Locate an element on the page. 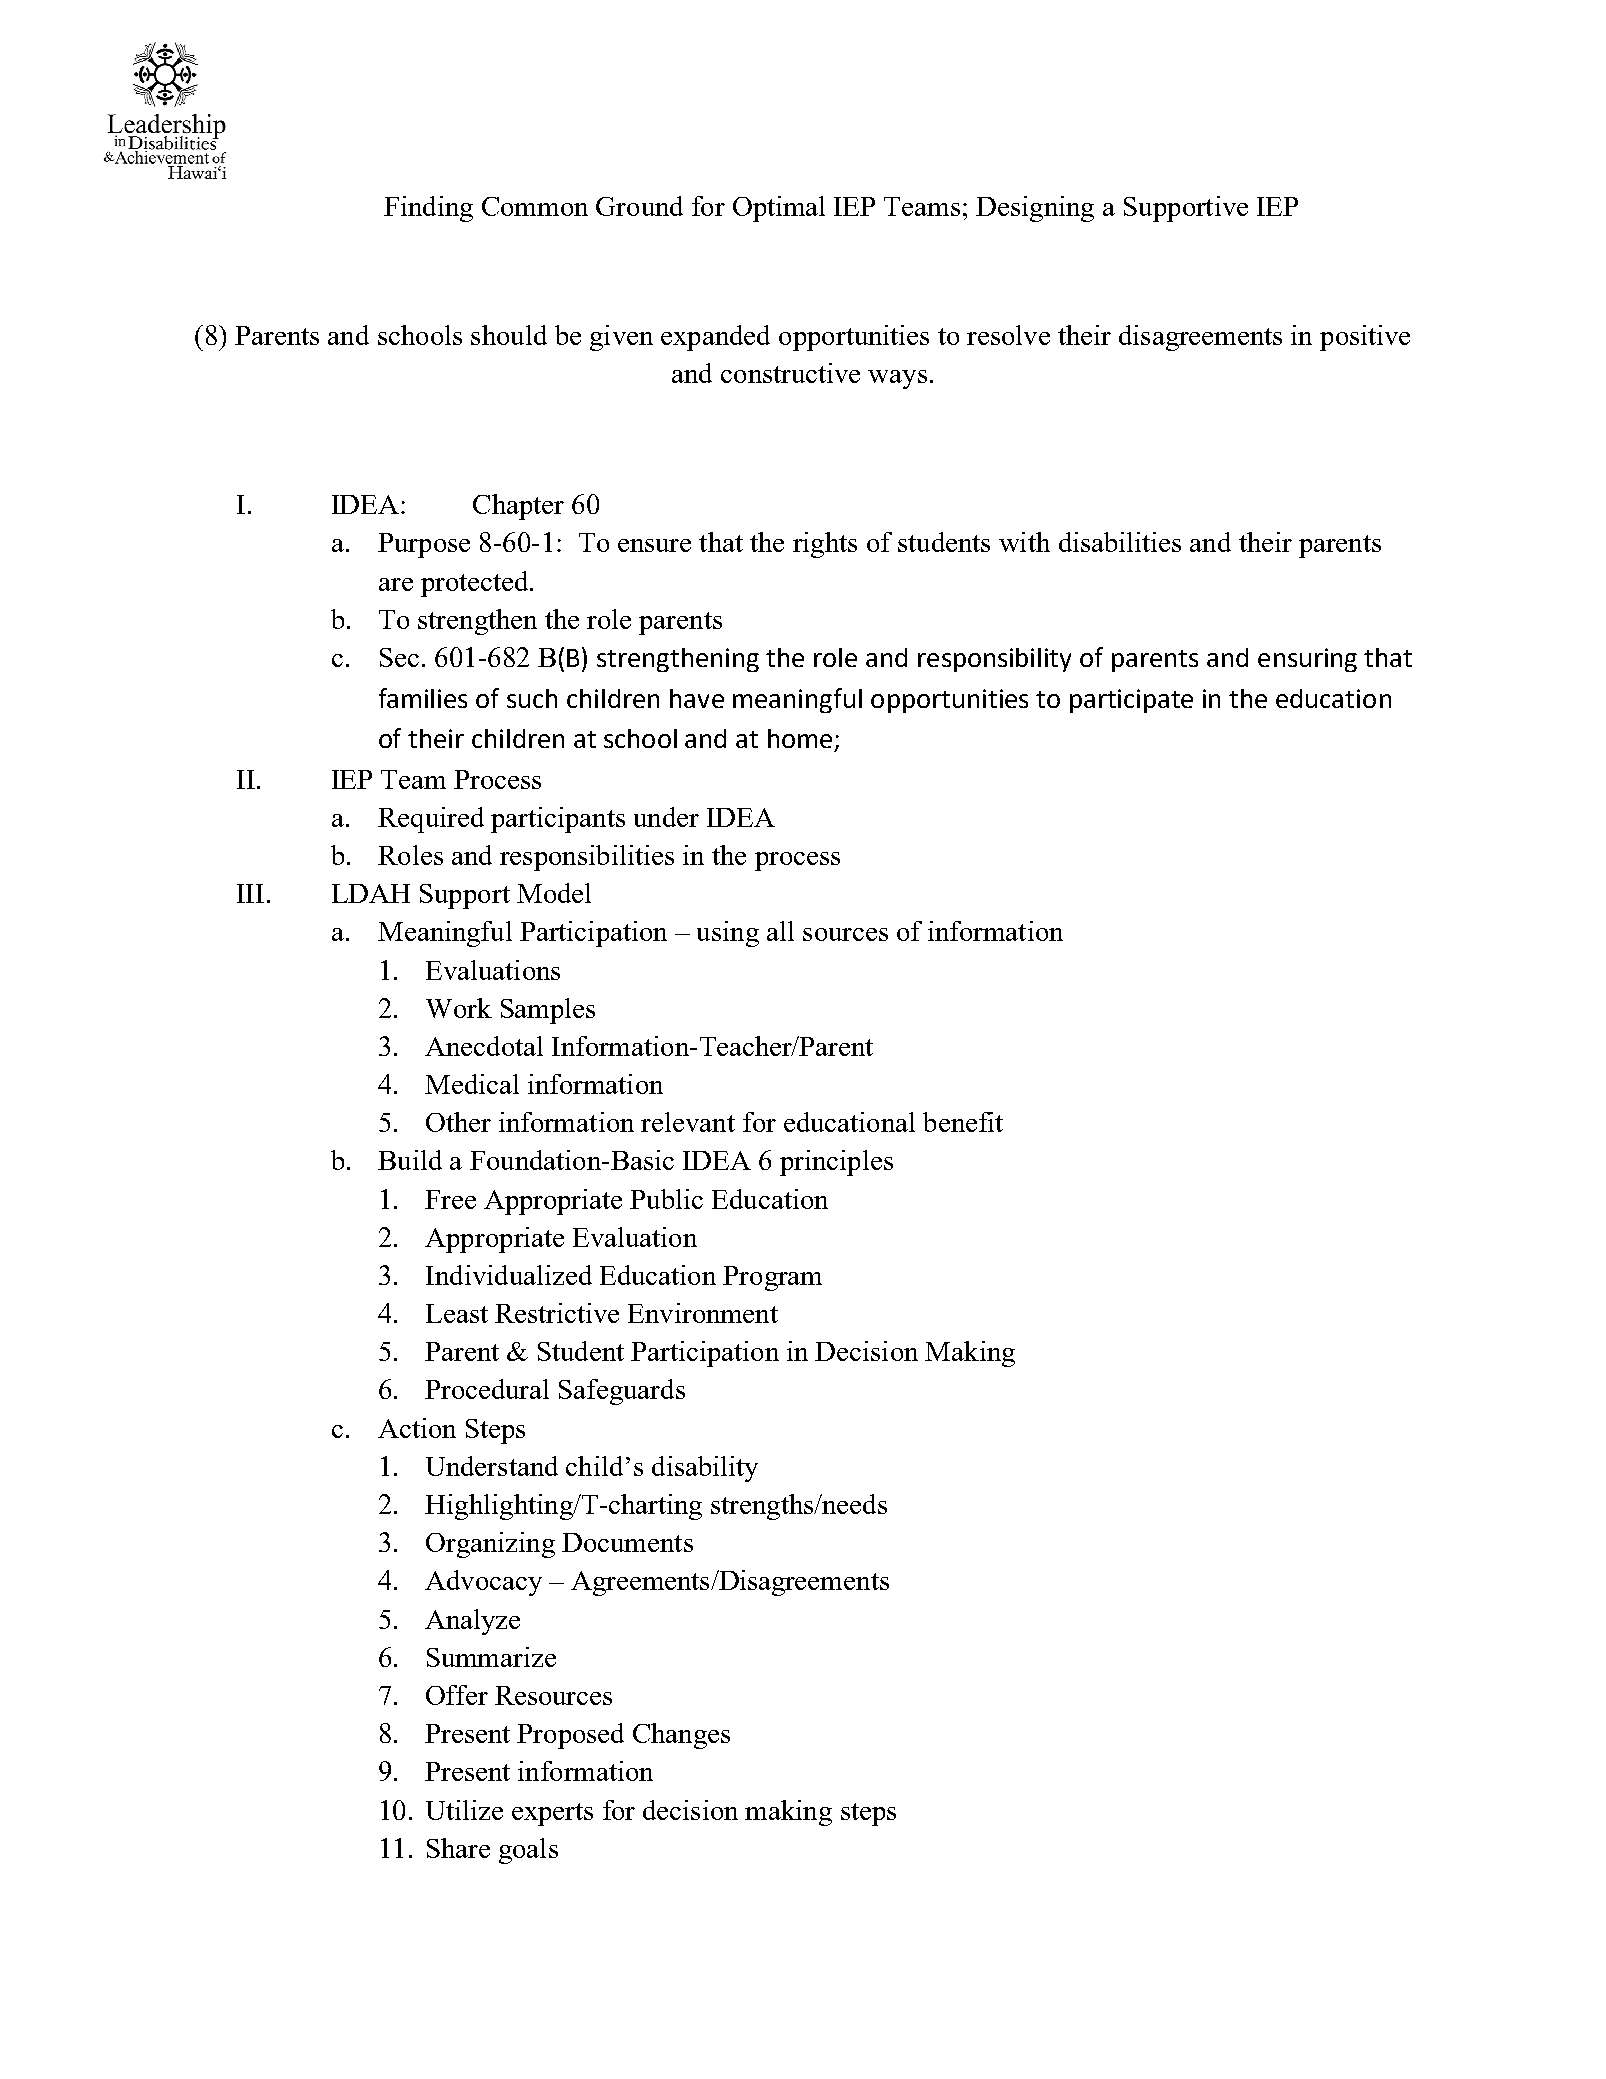 This image has height=2079, width=1606. all is located at coordinates (780, 931).
